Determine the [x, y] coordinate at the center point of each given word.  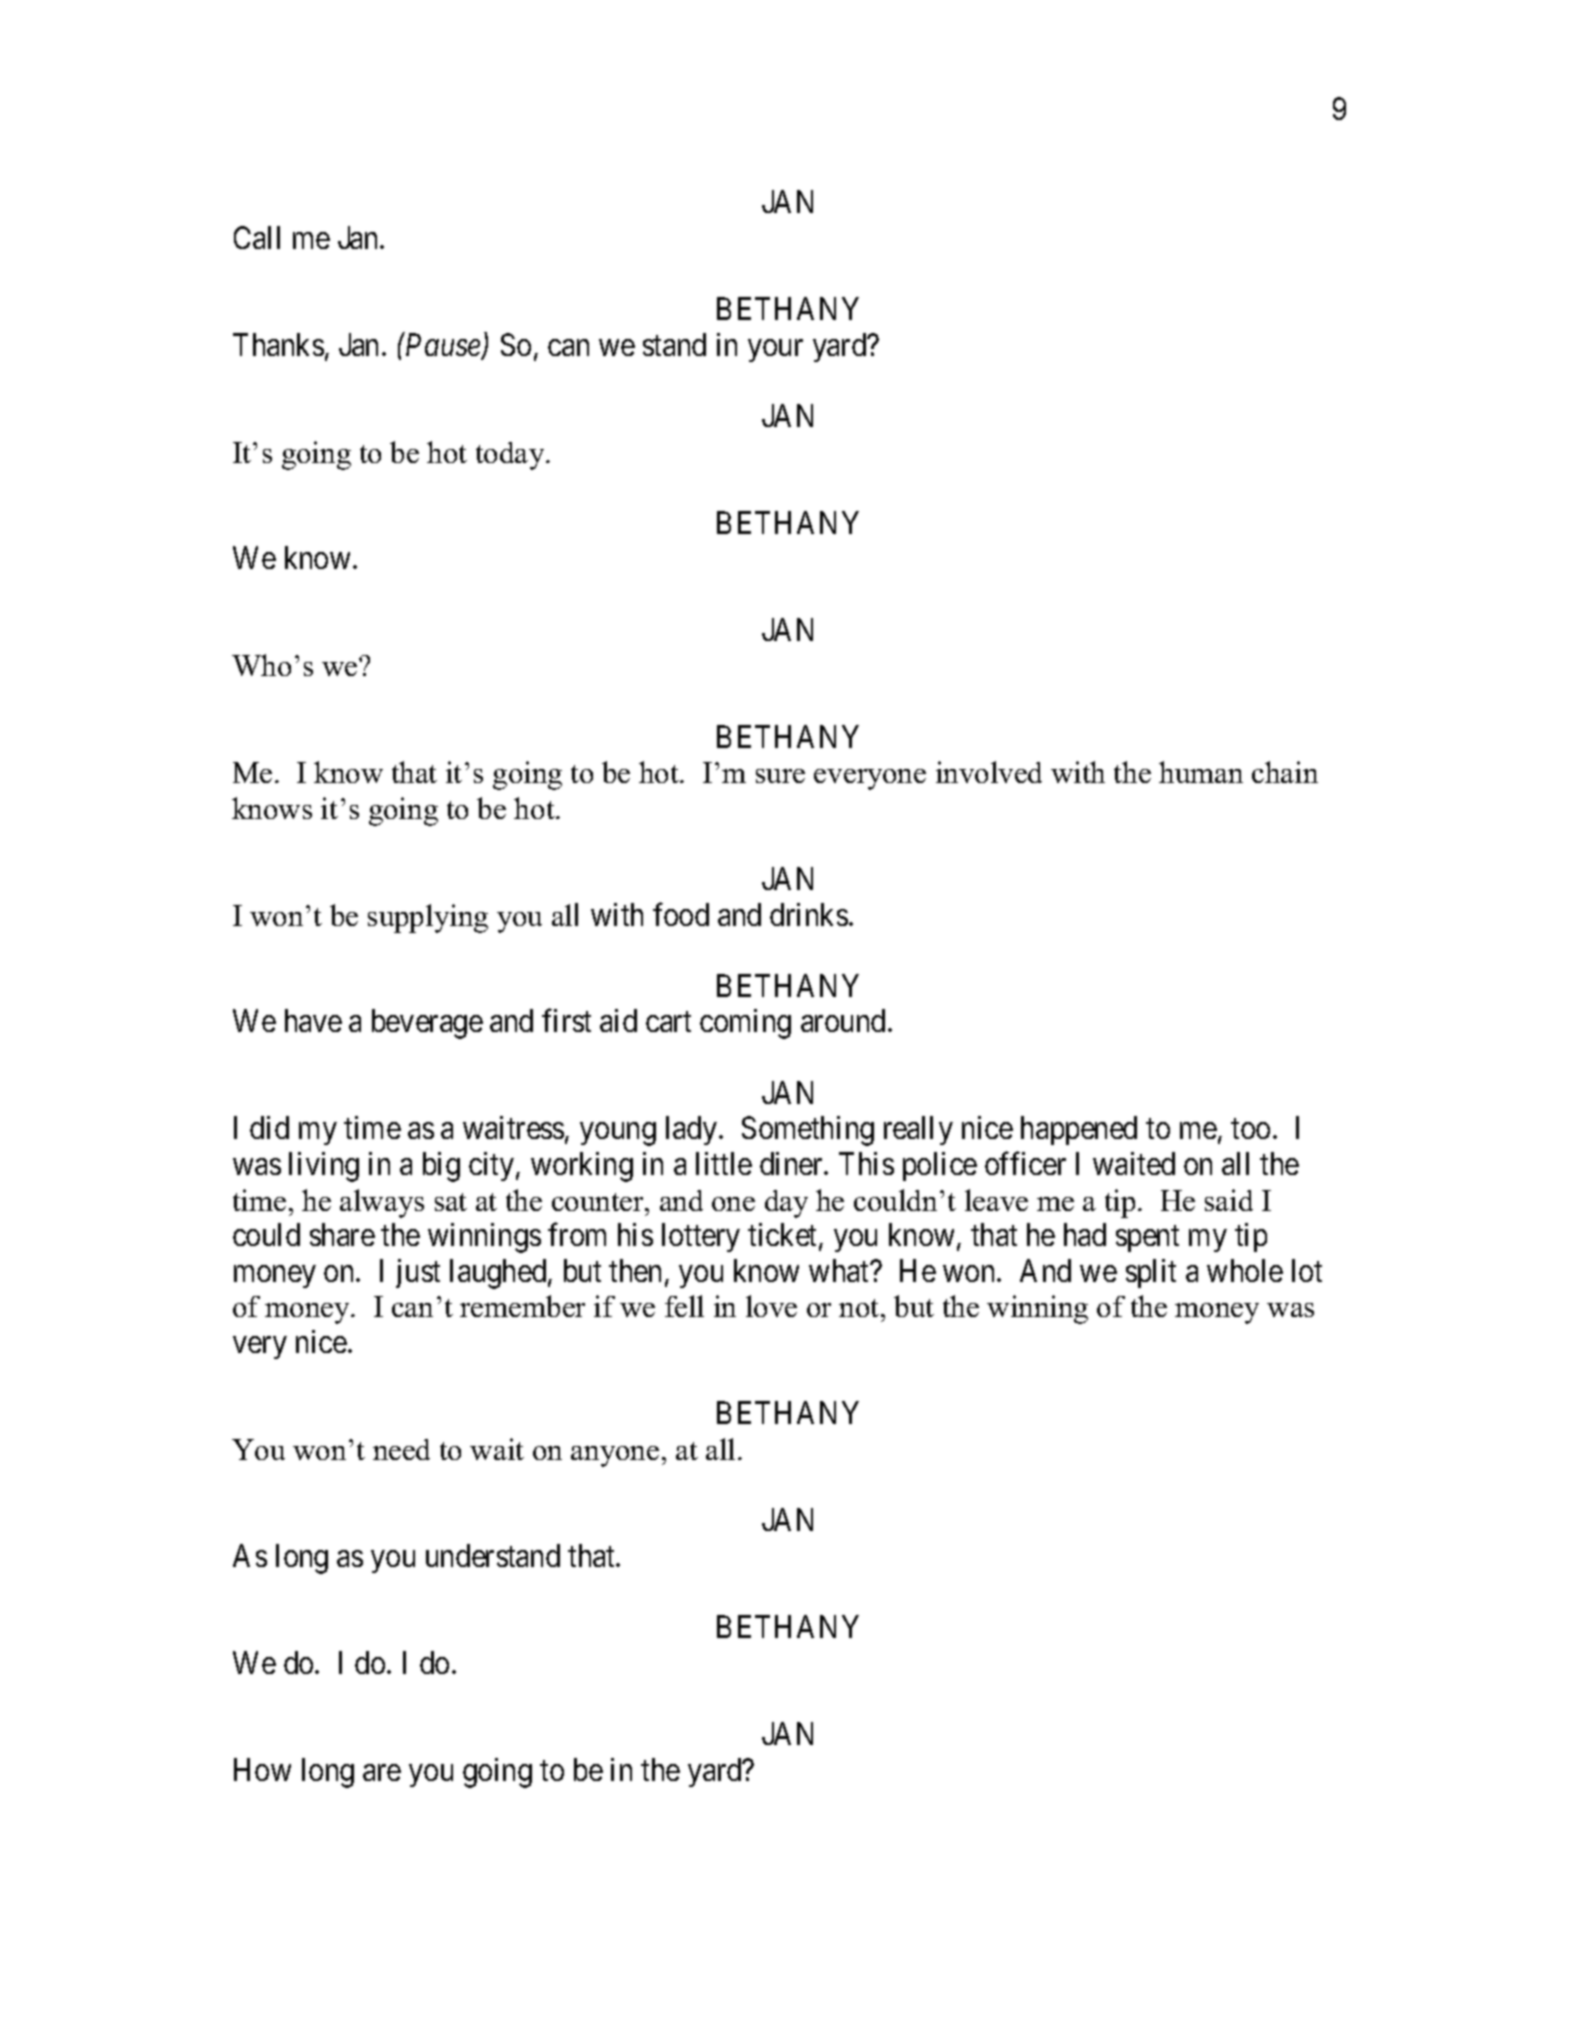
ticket [784, 1236]
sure [780, 776]
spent [1147, 1239]
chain [1285, 772]
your [775, 350]
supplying [428, 918]
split [1151, 1273]
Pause [443, 346]
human [1201, 772]
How [262, 1769]
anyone [615, 1456]
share [342, 1234]
